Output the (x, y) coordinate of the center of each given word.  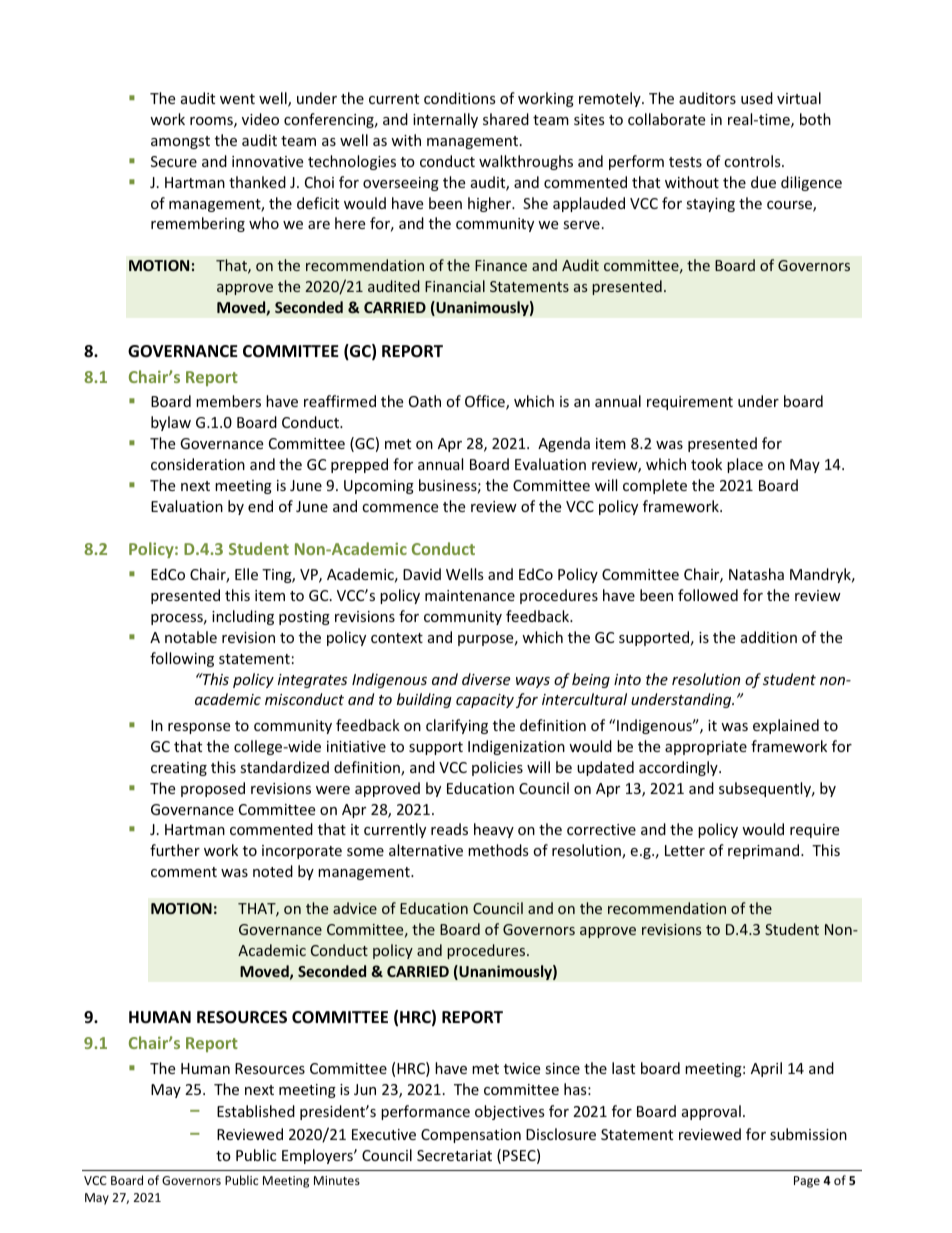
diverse (486, 679)
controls (753, 161)
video (260, 119)
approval (711, 1112)
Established (256, 1111)
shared (506, 119)
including (243, 617)
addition (769, 637)
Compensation (471, 1136)
